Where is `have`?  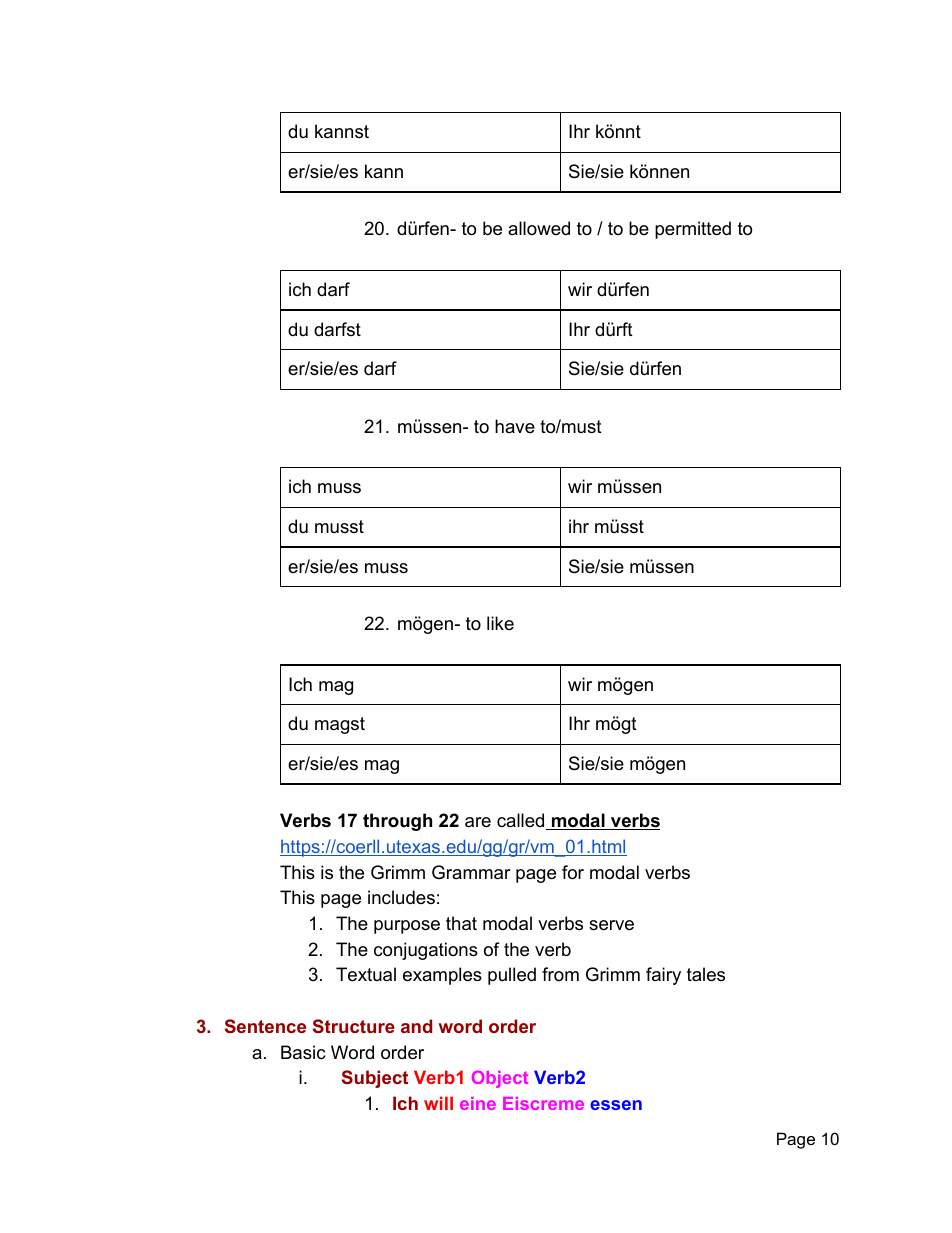
have is located at coordinates (515, 426).
